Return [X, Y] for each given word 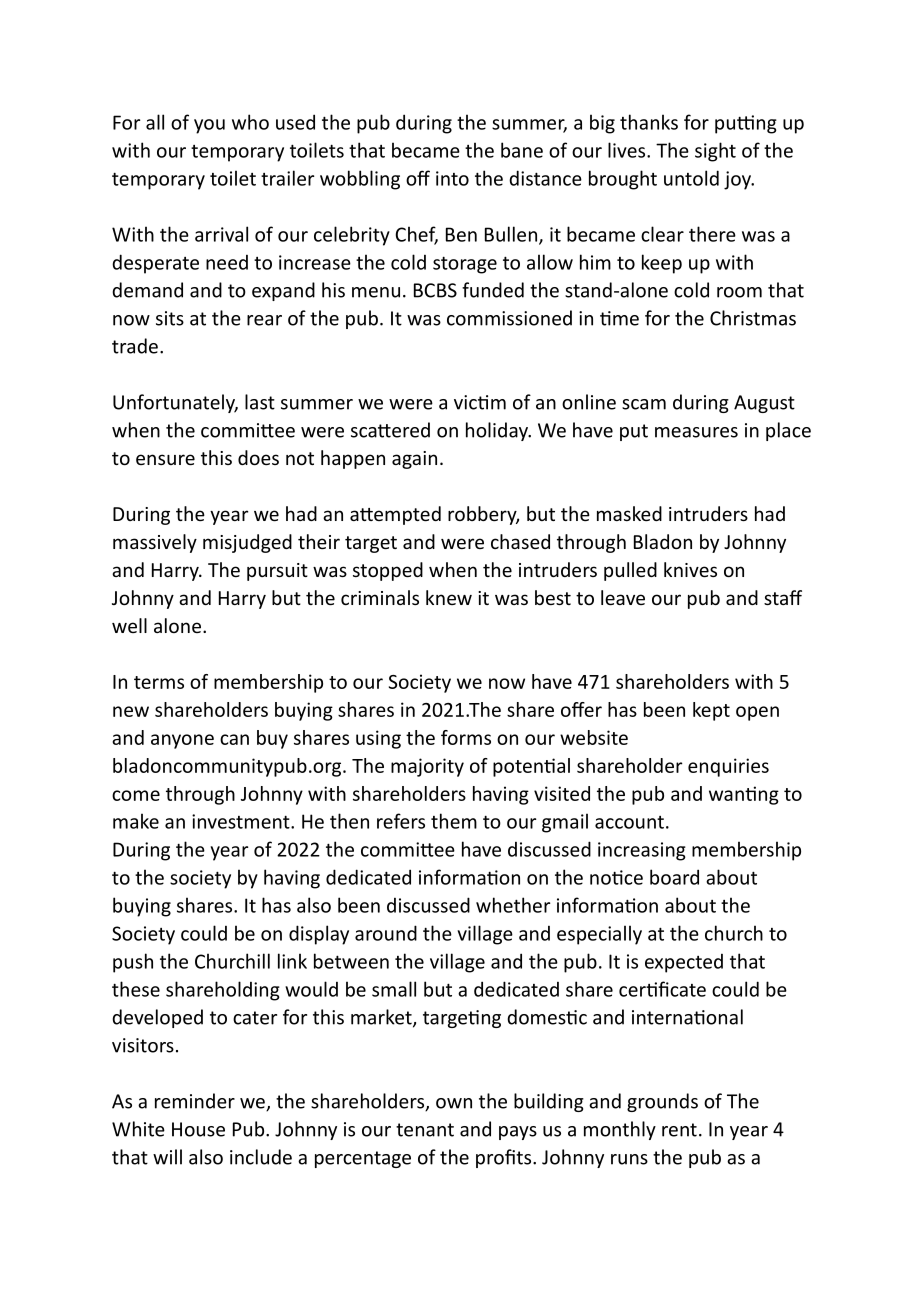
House [198, 1129]
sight [715, 152]
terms [159, 682]
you [209, 126]
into [452, 178]
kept [711, 711]
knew [449, 597]
